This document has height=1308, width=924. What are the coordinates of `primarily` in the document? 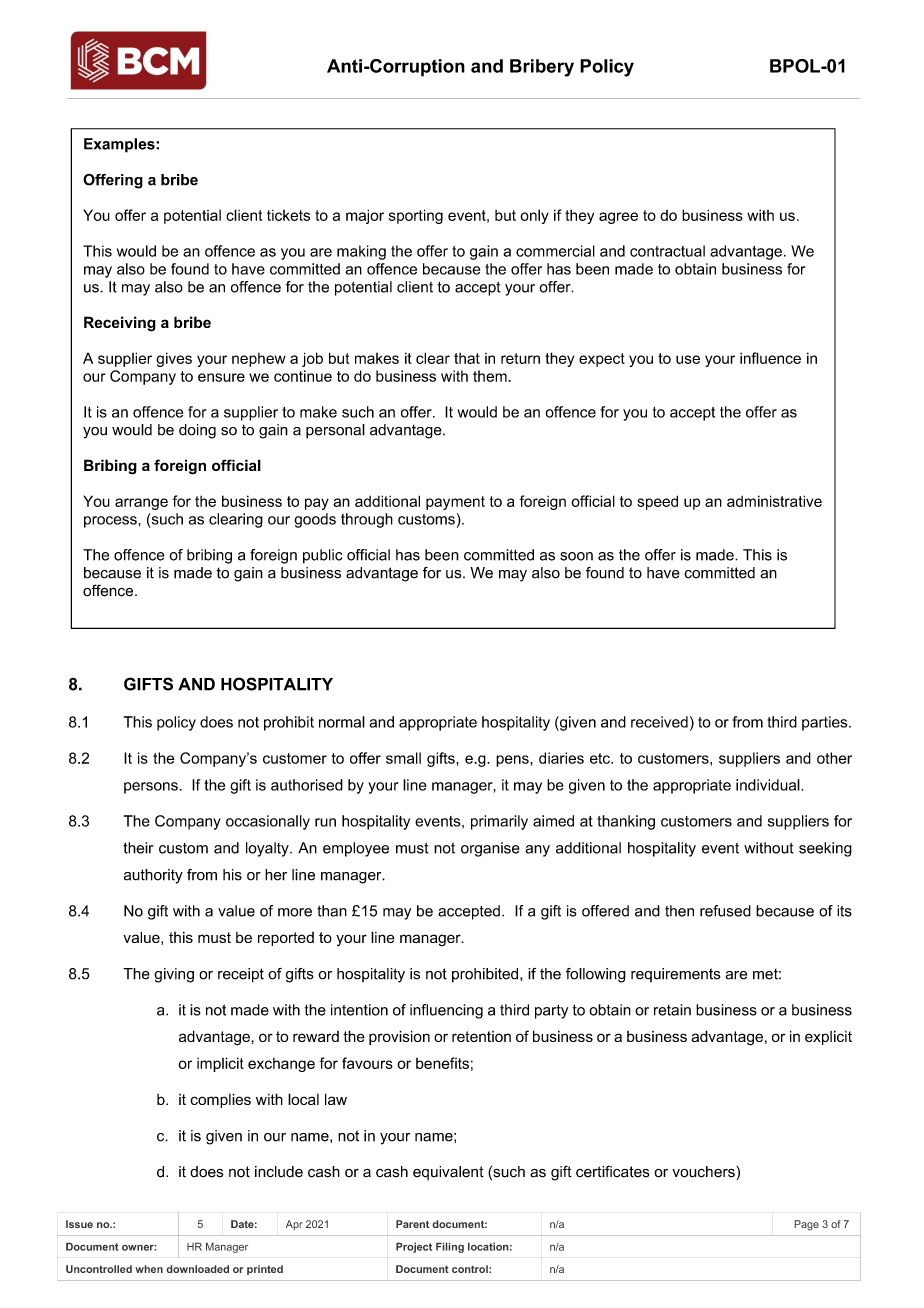 It's located at (499, 822).
